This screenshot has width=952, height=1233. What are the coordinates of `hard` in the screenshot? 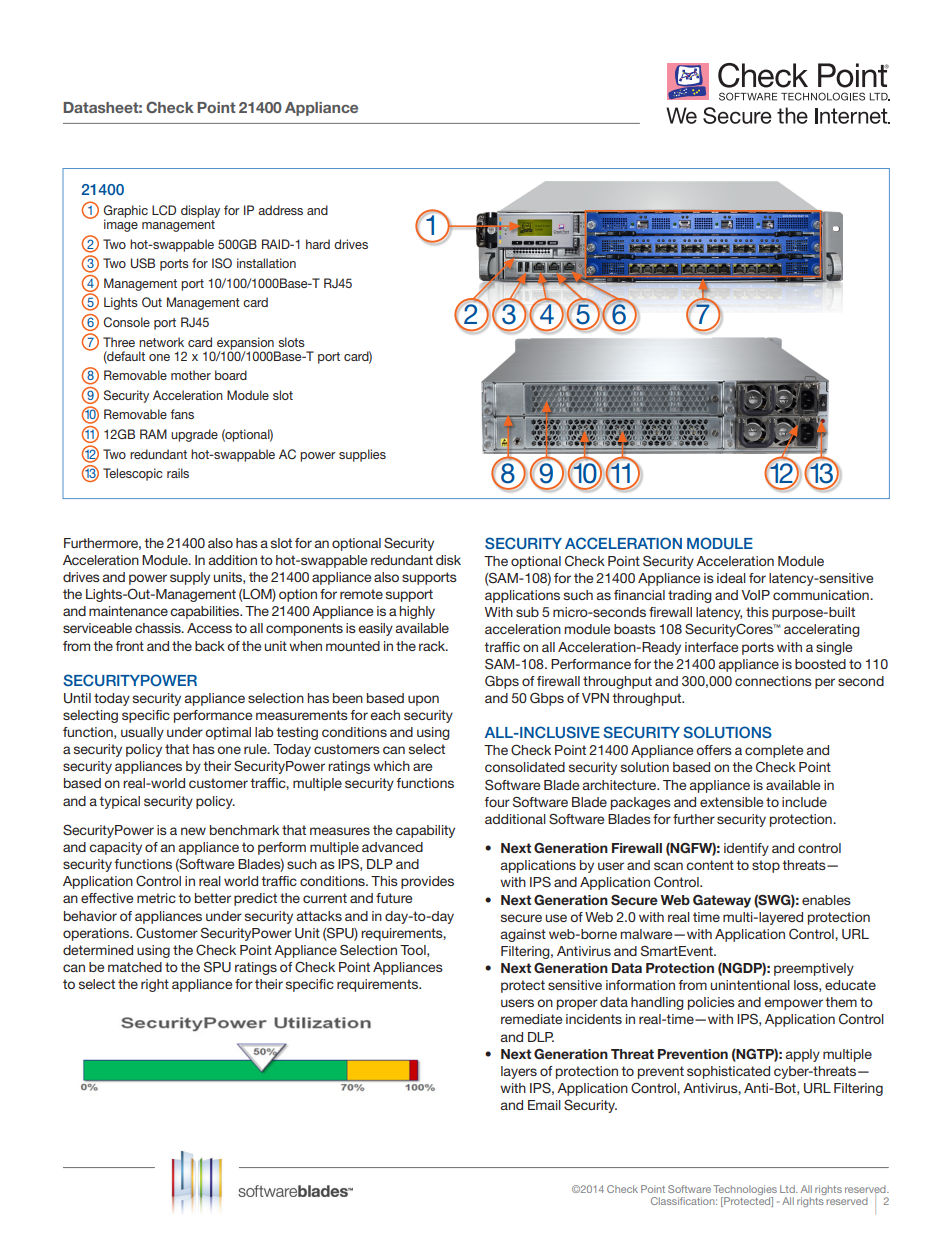 It's located at (318, 244).
